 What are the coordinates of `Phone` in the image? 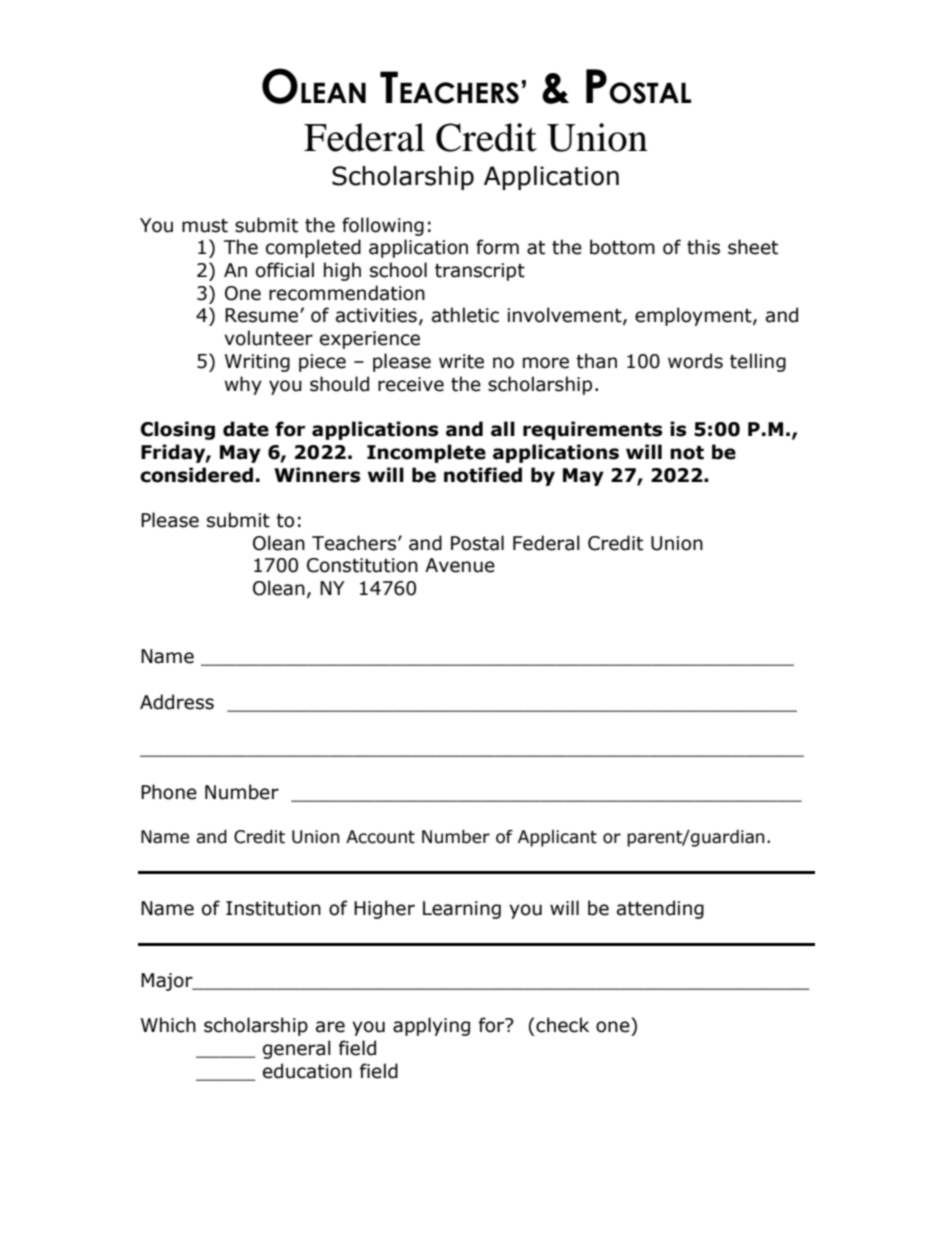 It's located at (169, 792).
